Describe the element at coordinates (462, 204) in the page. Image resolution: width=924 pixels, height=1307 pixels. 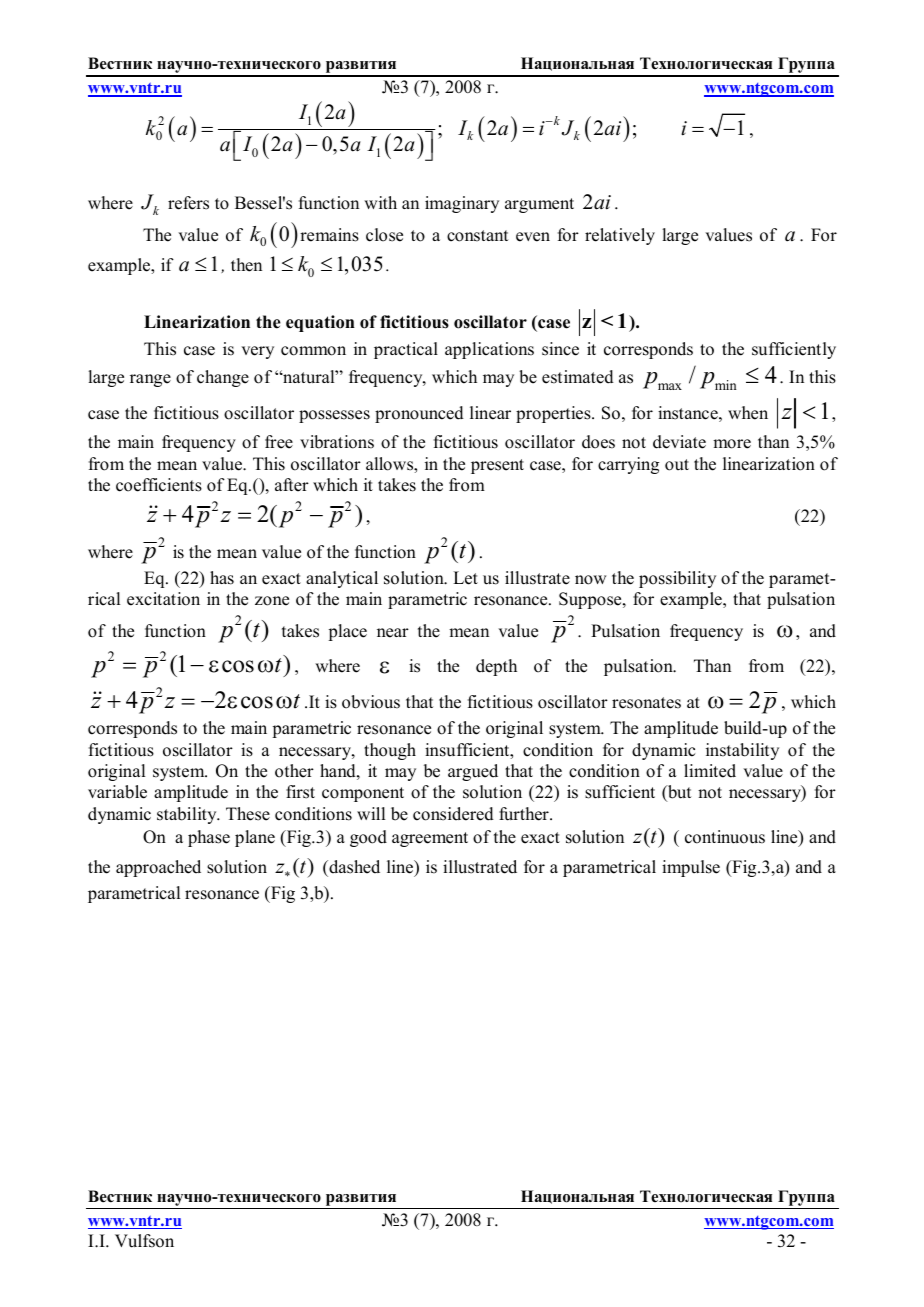
I see `imaginary` at that location.
